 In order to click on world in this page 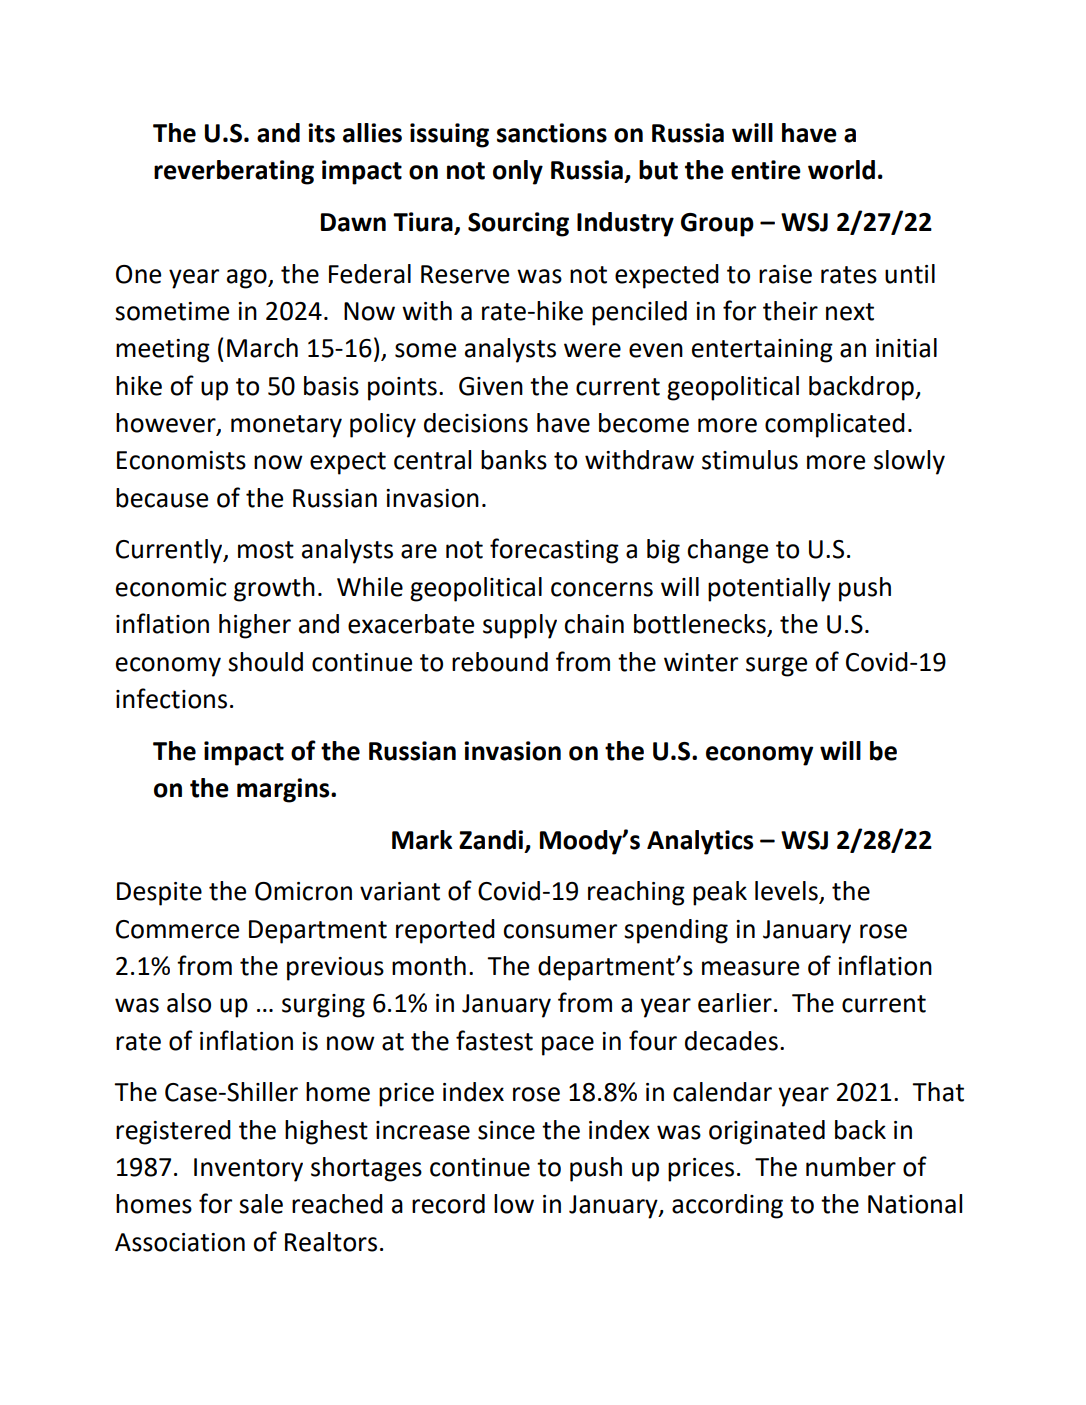, I will do `click(841, 170)`.
